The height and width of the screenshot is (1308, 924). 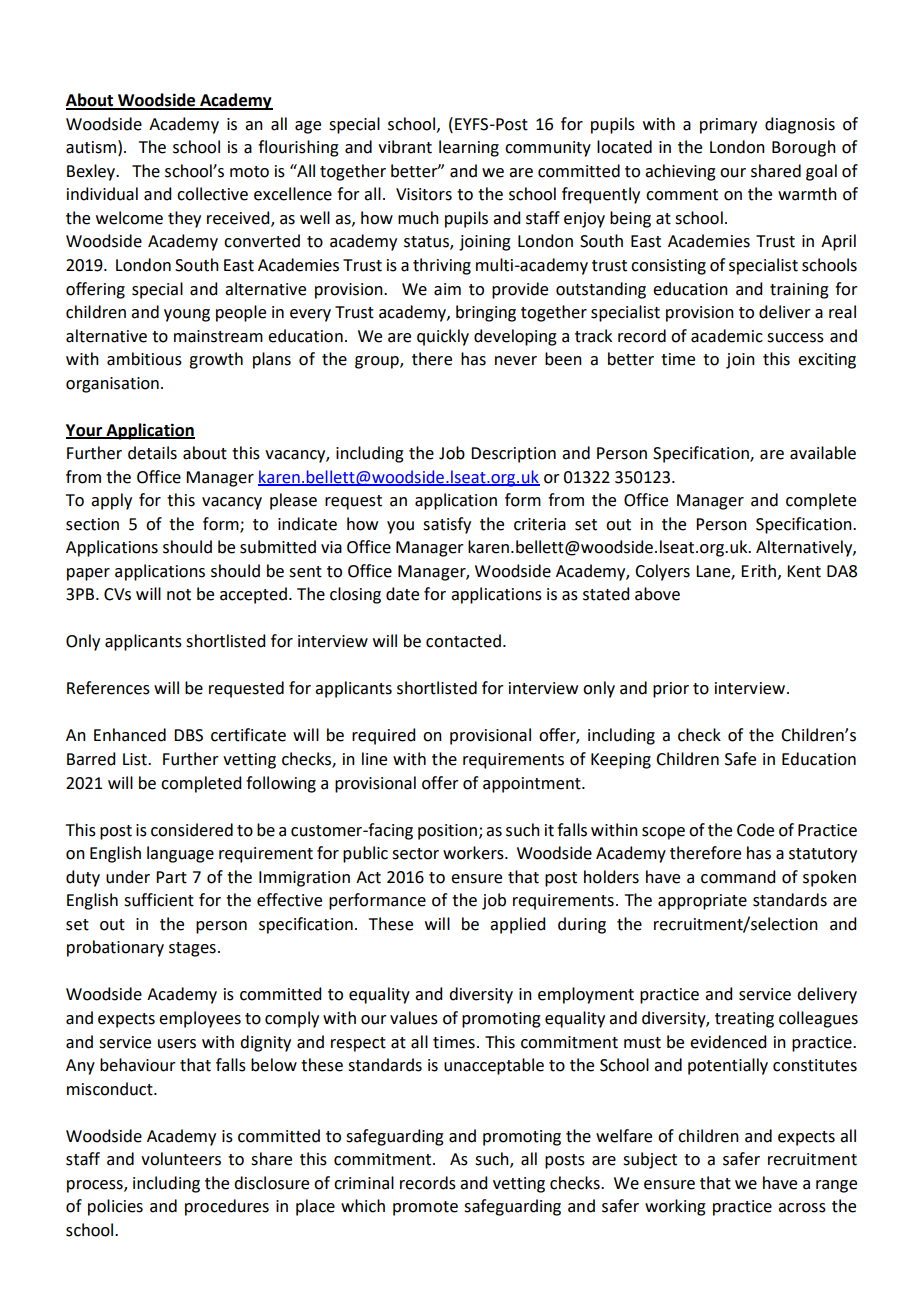 I want to click on position, so click(x=447, y=832).
